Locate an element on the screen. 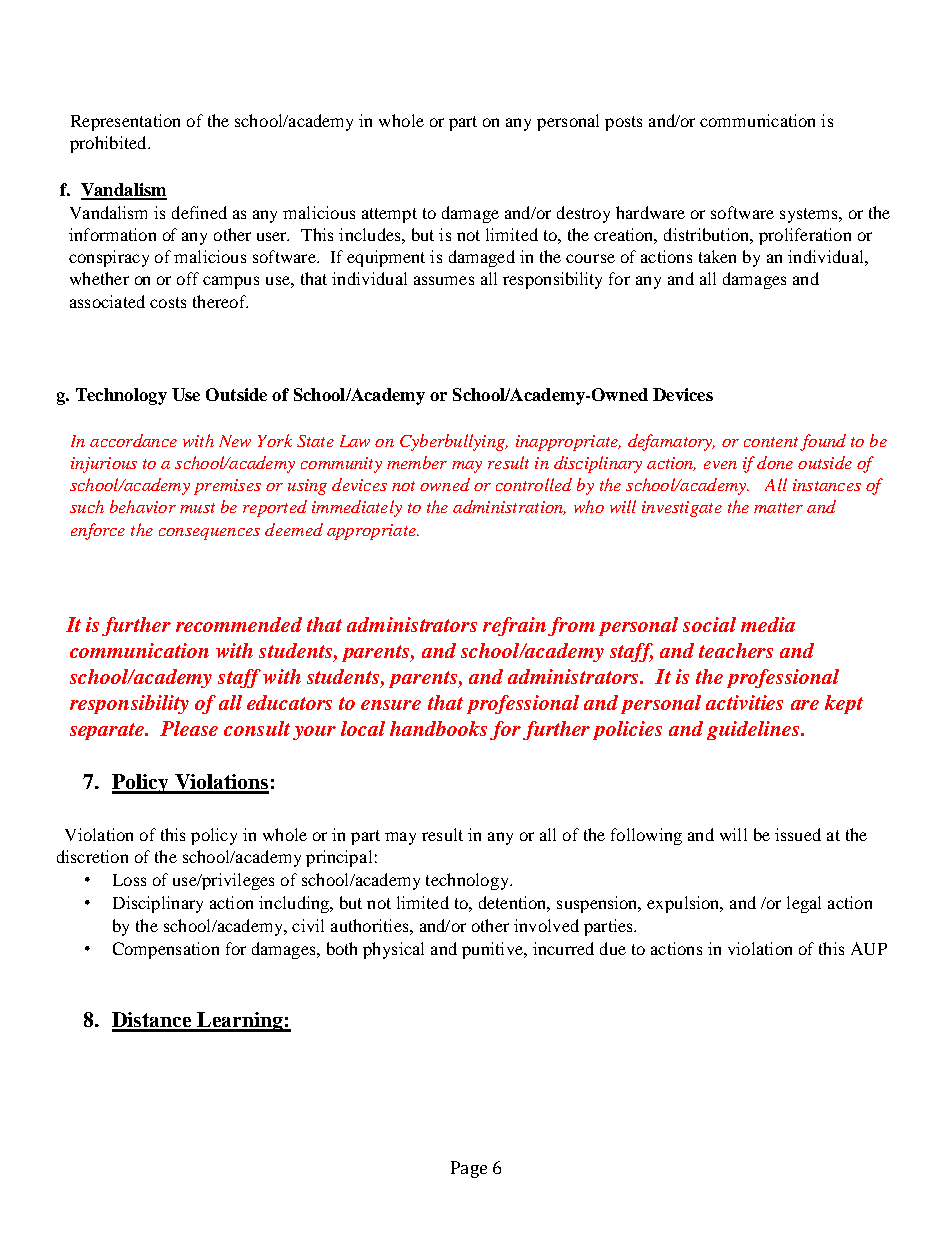 The image size is (952, 1233). Page is located at coordinates (469, 1169).
